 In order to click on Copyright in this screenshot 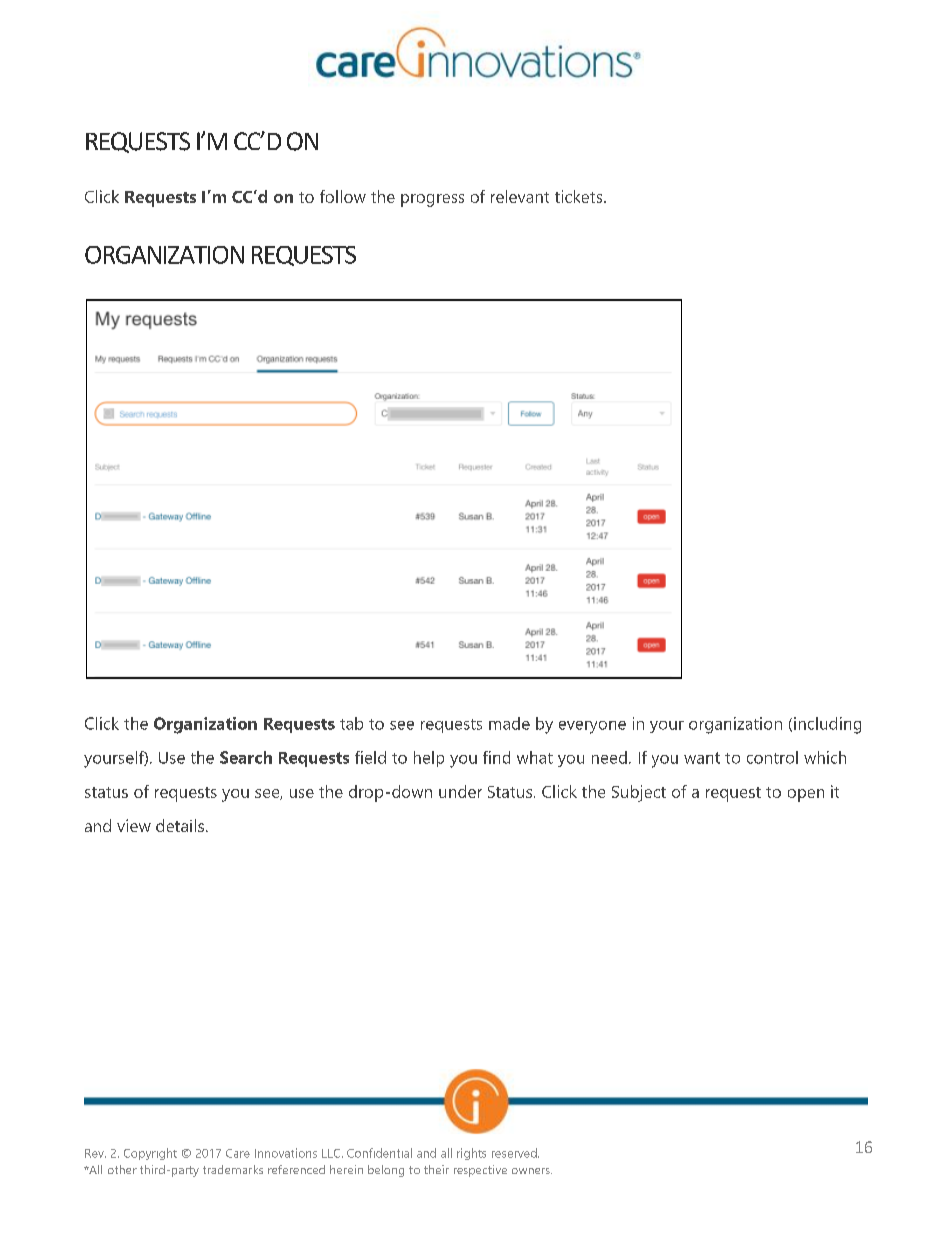, I will do `click(150, 1154)`.
